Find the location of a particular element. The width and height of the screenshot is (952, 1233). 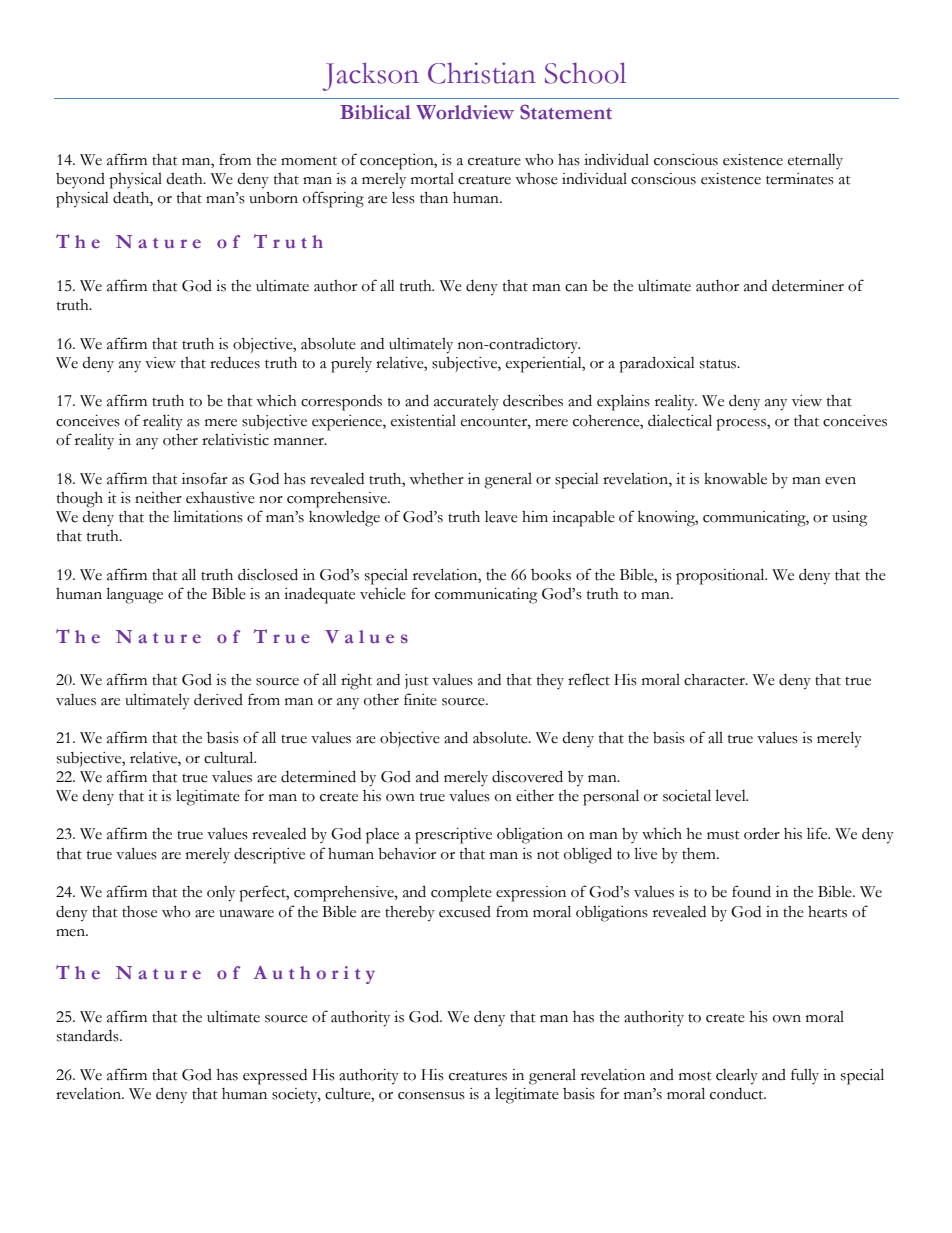

Christian is located at coordinates (482, 73).
